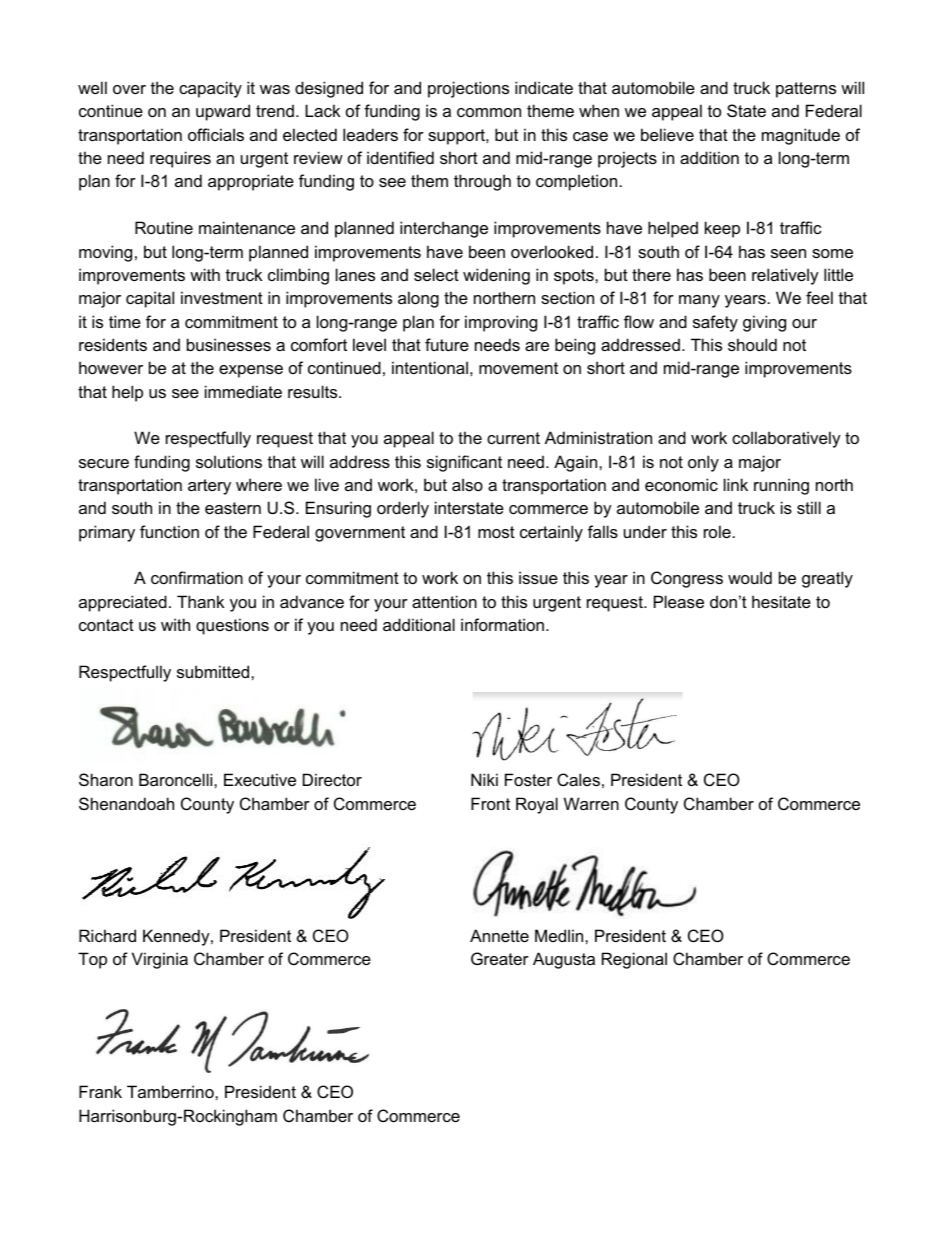 Image resolution: width=952 pixels, height=1233 pixels. Describe the element at coordinates (100, 1091) in the screenshot. I see `Frank` at that location.
